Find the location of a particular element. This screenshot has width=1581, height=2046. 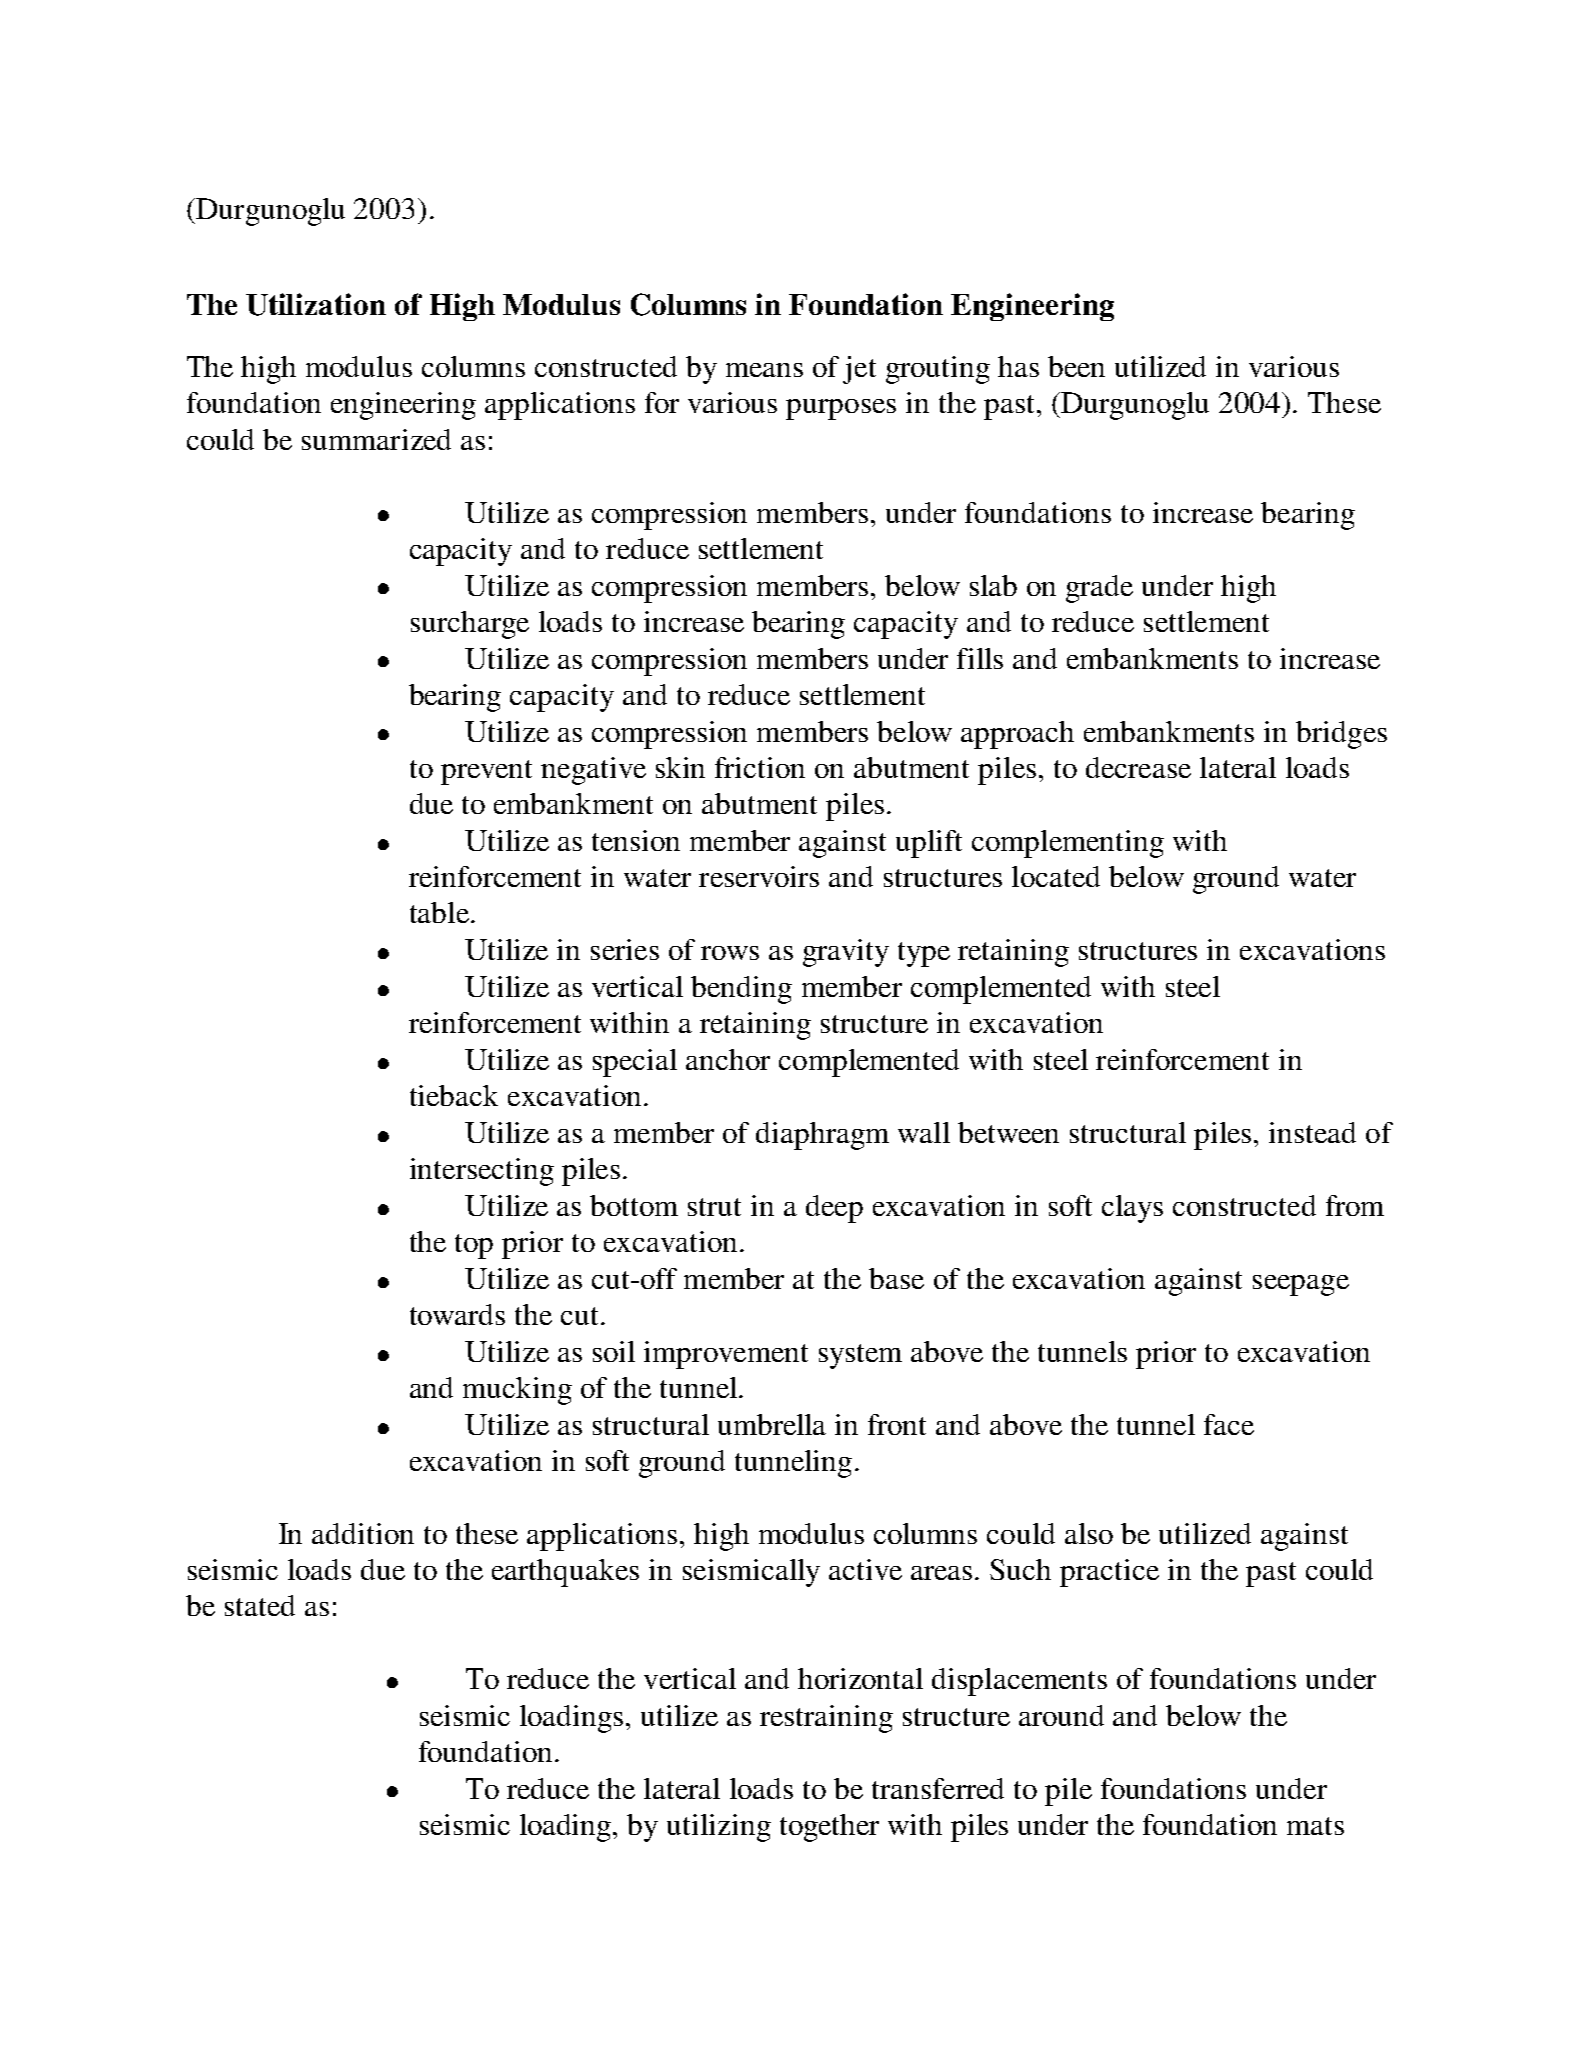

Utilization is located at coordinates (316, 304).
